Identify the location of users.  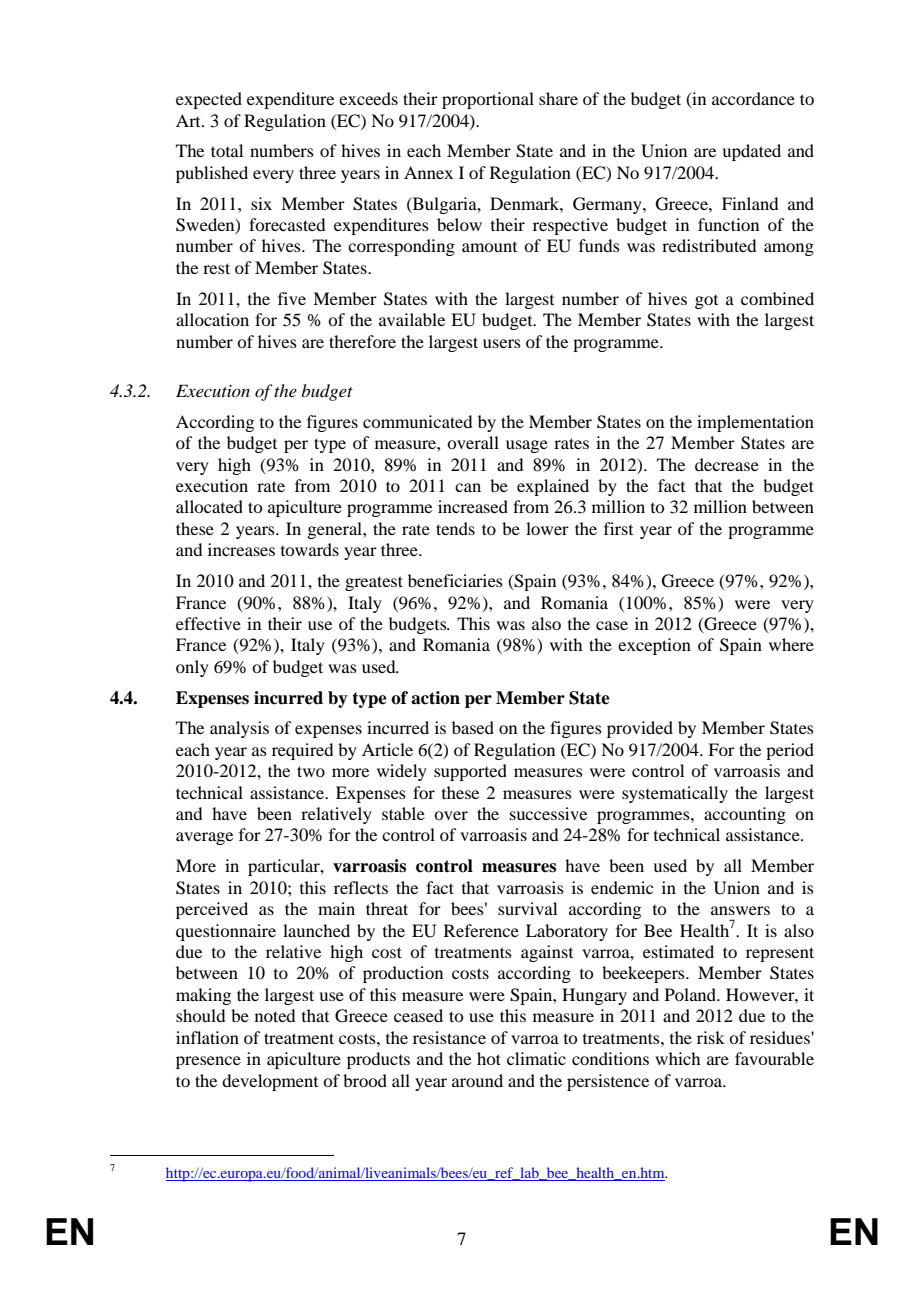
(502, 343).
